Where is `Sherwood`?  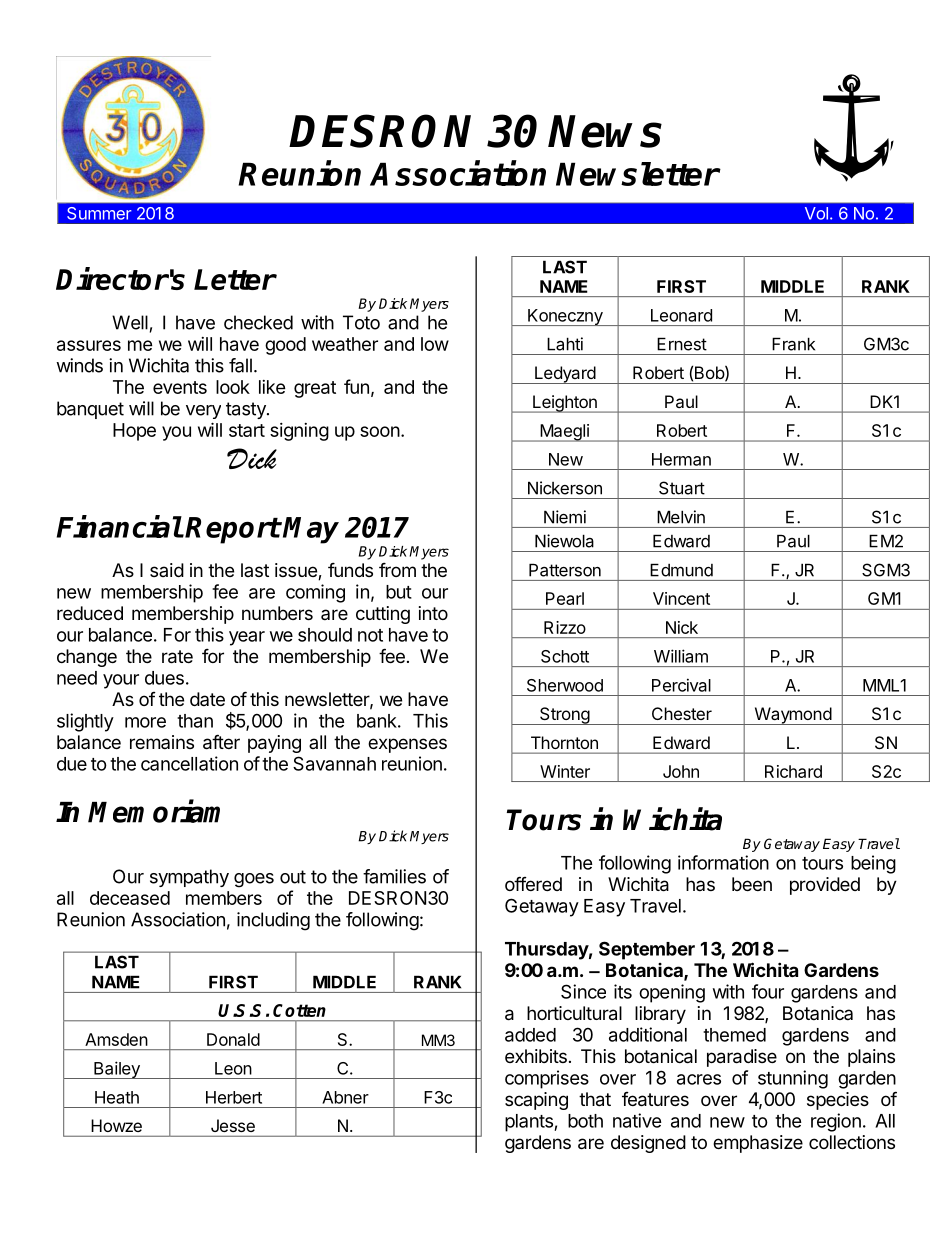 Sherwood is located at coordinates (565, 685).
